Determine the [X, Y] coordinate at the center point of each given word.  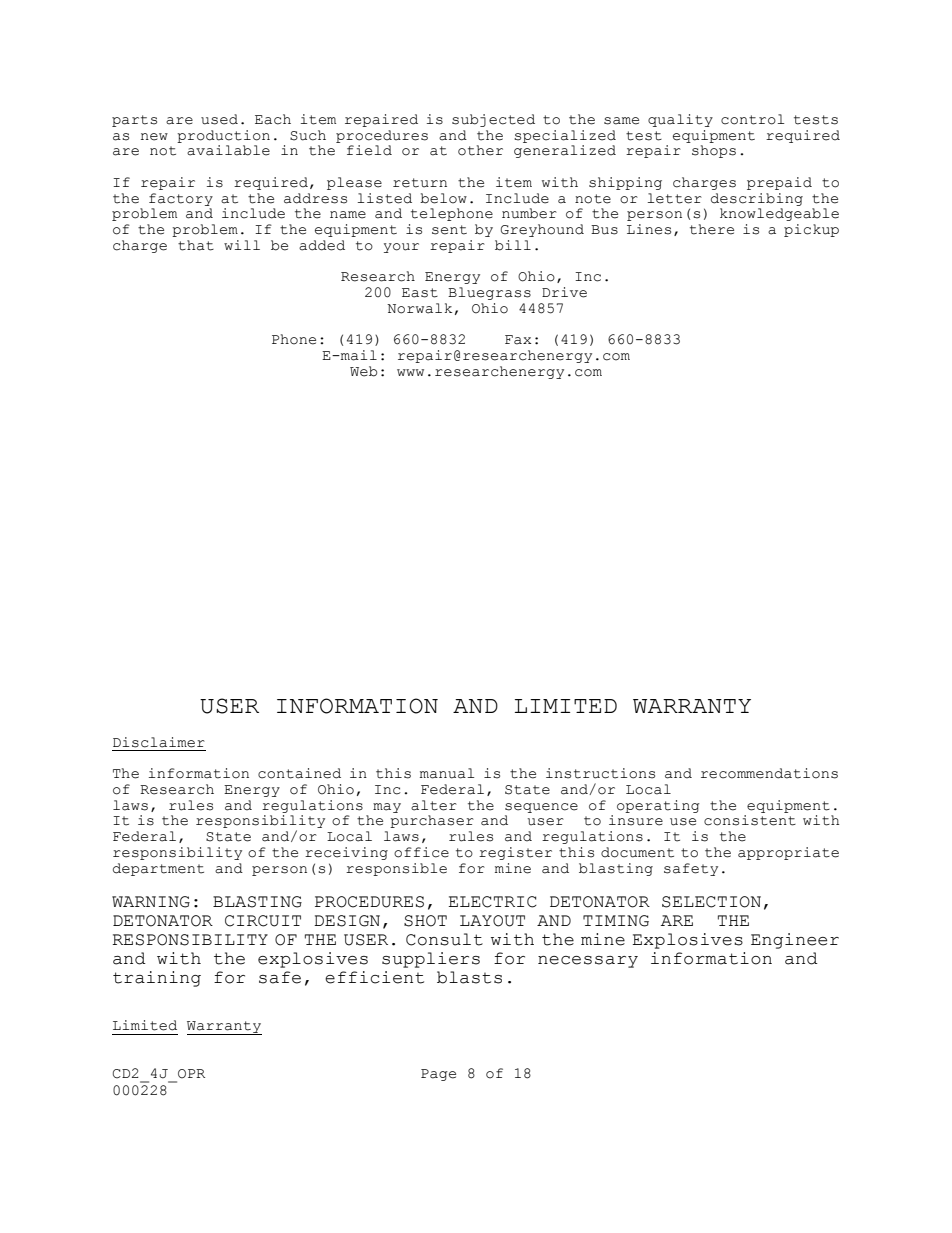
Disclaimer [159, 742]
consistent [750, 820]
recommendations [769, 773]
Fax [518, 340]
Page [438, 1075]
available [228, 150]
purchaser [432, 821]
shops [714, 151]
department [158, 869]
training [157, 979]
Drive [564, 292]
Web [363, 371]
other [480, 150]
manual [447, 773]
